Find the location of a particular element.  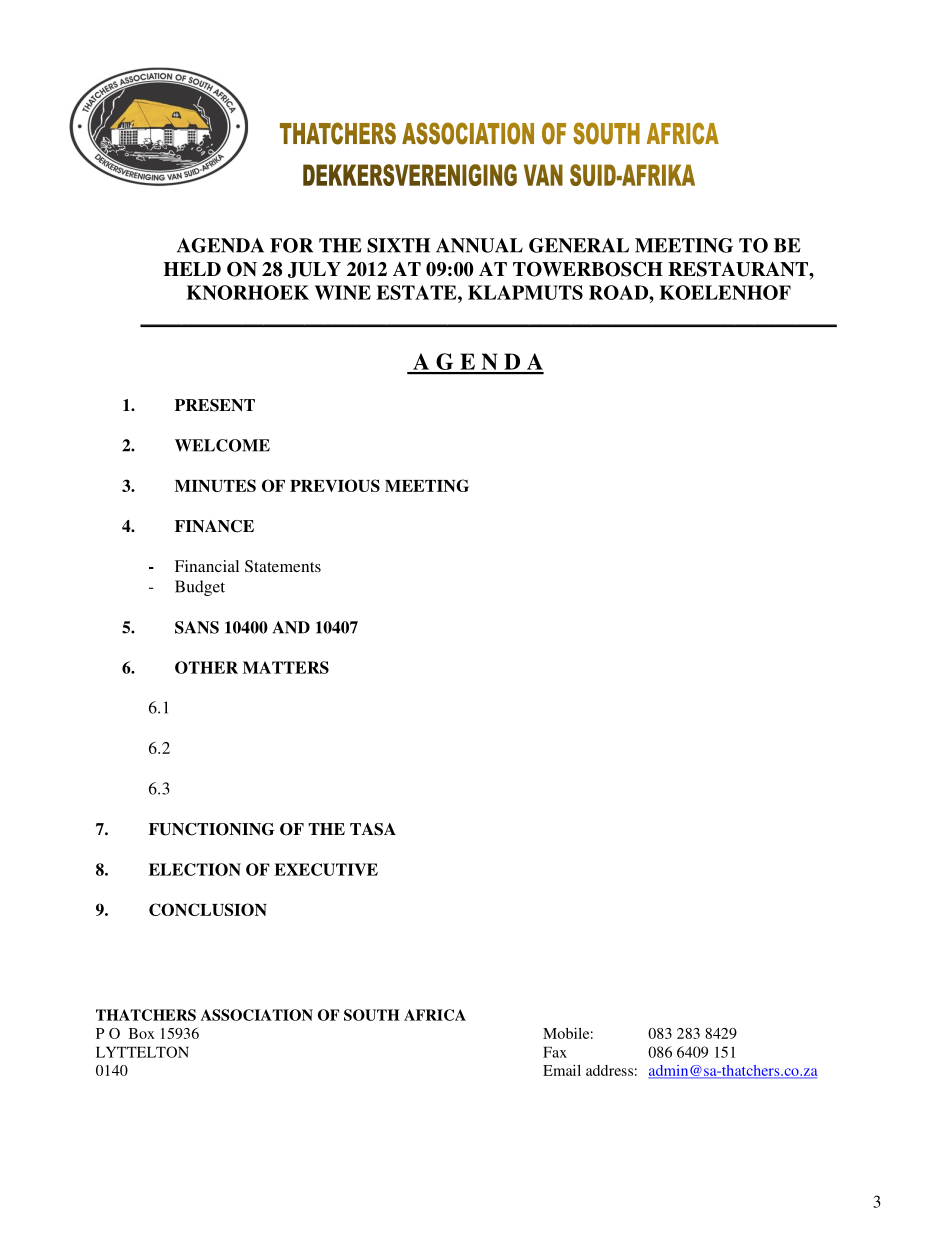

AND is located at coordinates (291, 627).
